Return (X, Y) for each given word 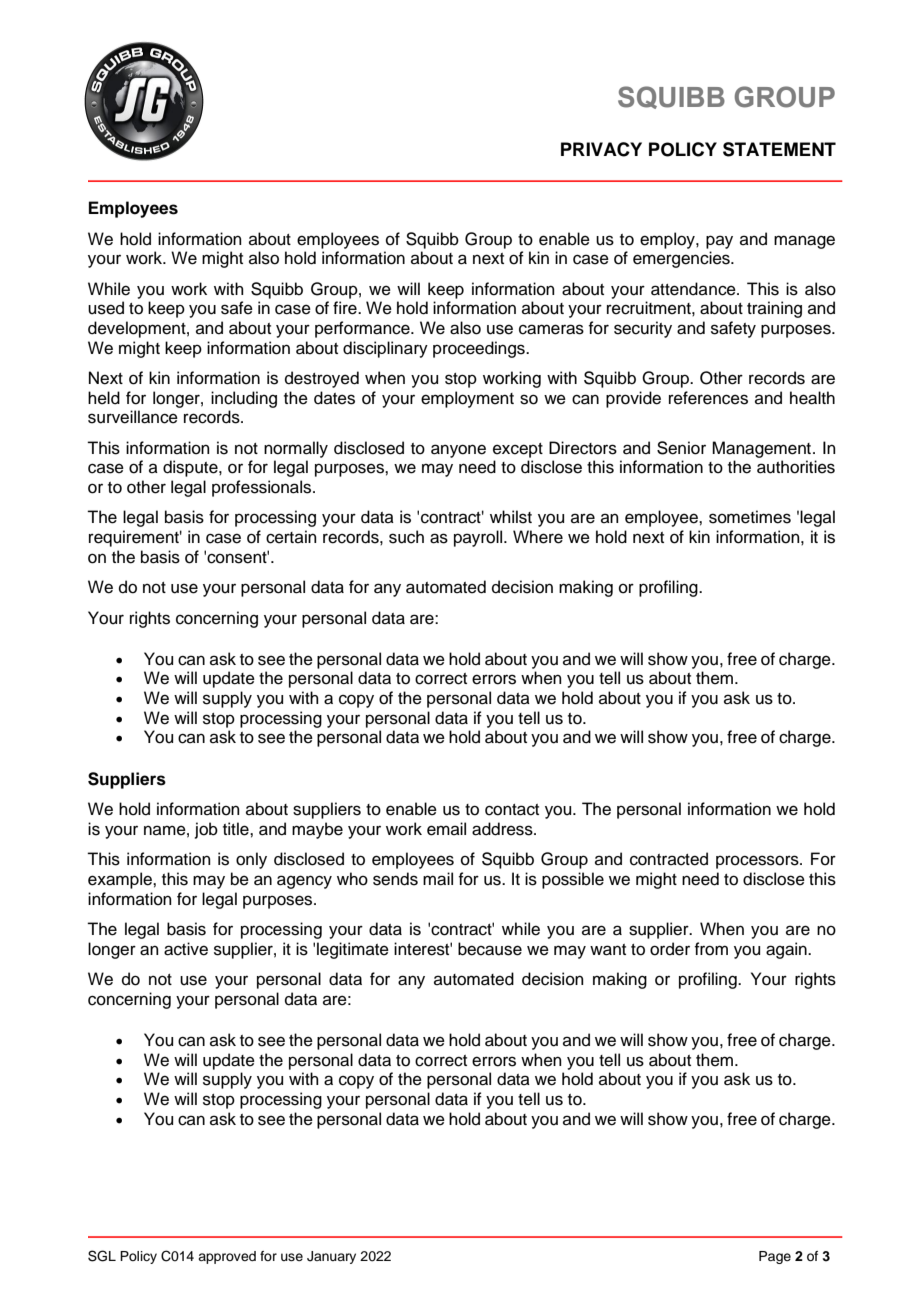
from (711, 949)
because (490, 949)
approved (227, 1257)
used (106, 308)
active (186, 949)
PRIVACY (601, 149)
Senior (681, 448)
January (331, 1257)
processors (758, 862)
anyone (458, 451)
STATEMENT (779, 149)
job (206, 830)
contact (512, 810)
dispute (191, 468)
